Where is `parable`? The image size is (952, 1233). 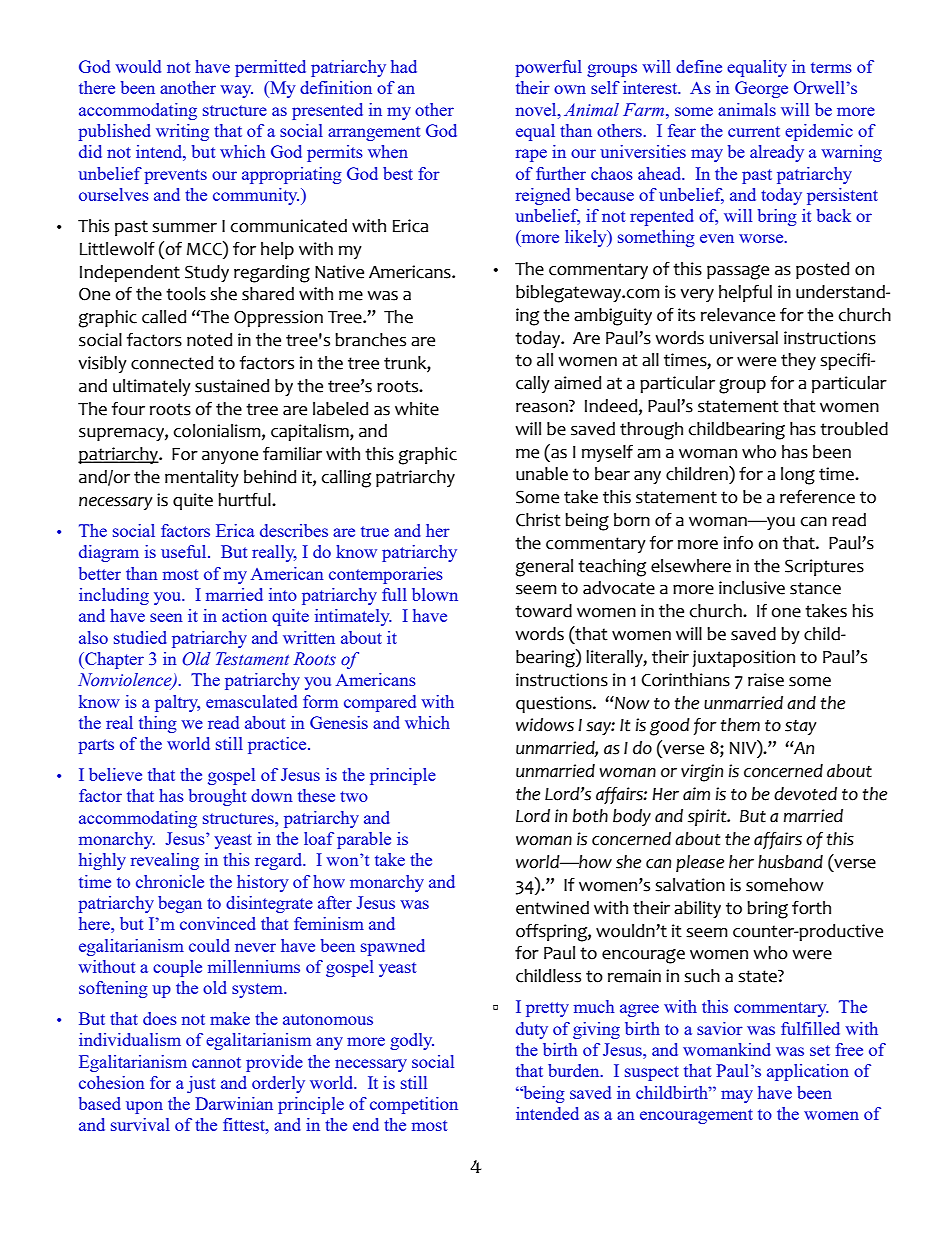 parable is located at coordinates (364, 840).
